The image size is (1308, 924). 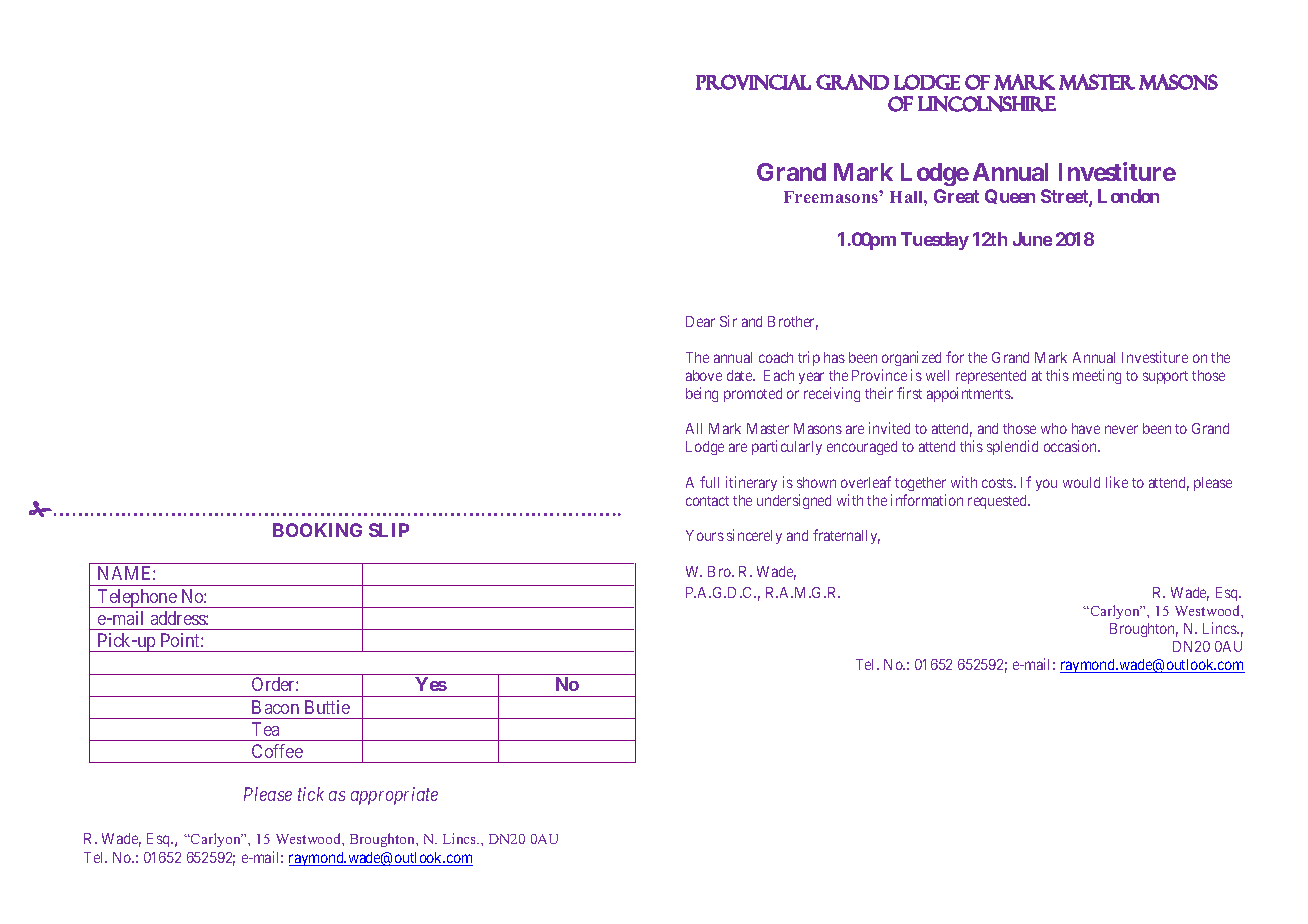 I want to click on BOOKING, so click(x=317, y=530).
